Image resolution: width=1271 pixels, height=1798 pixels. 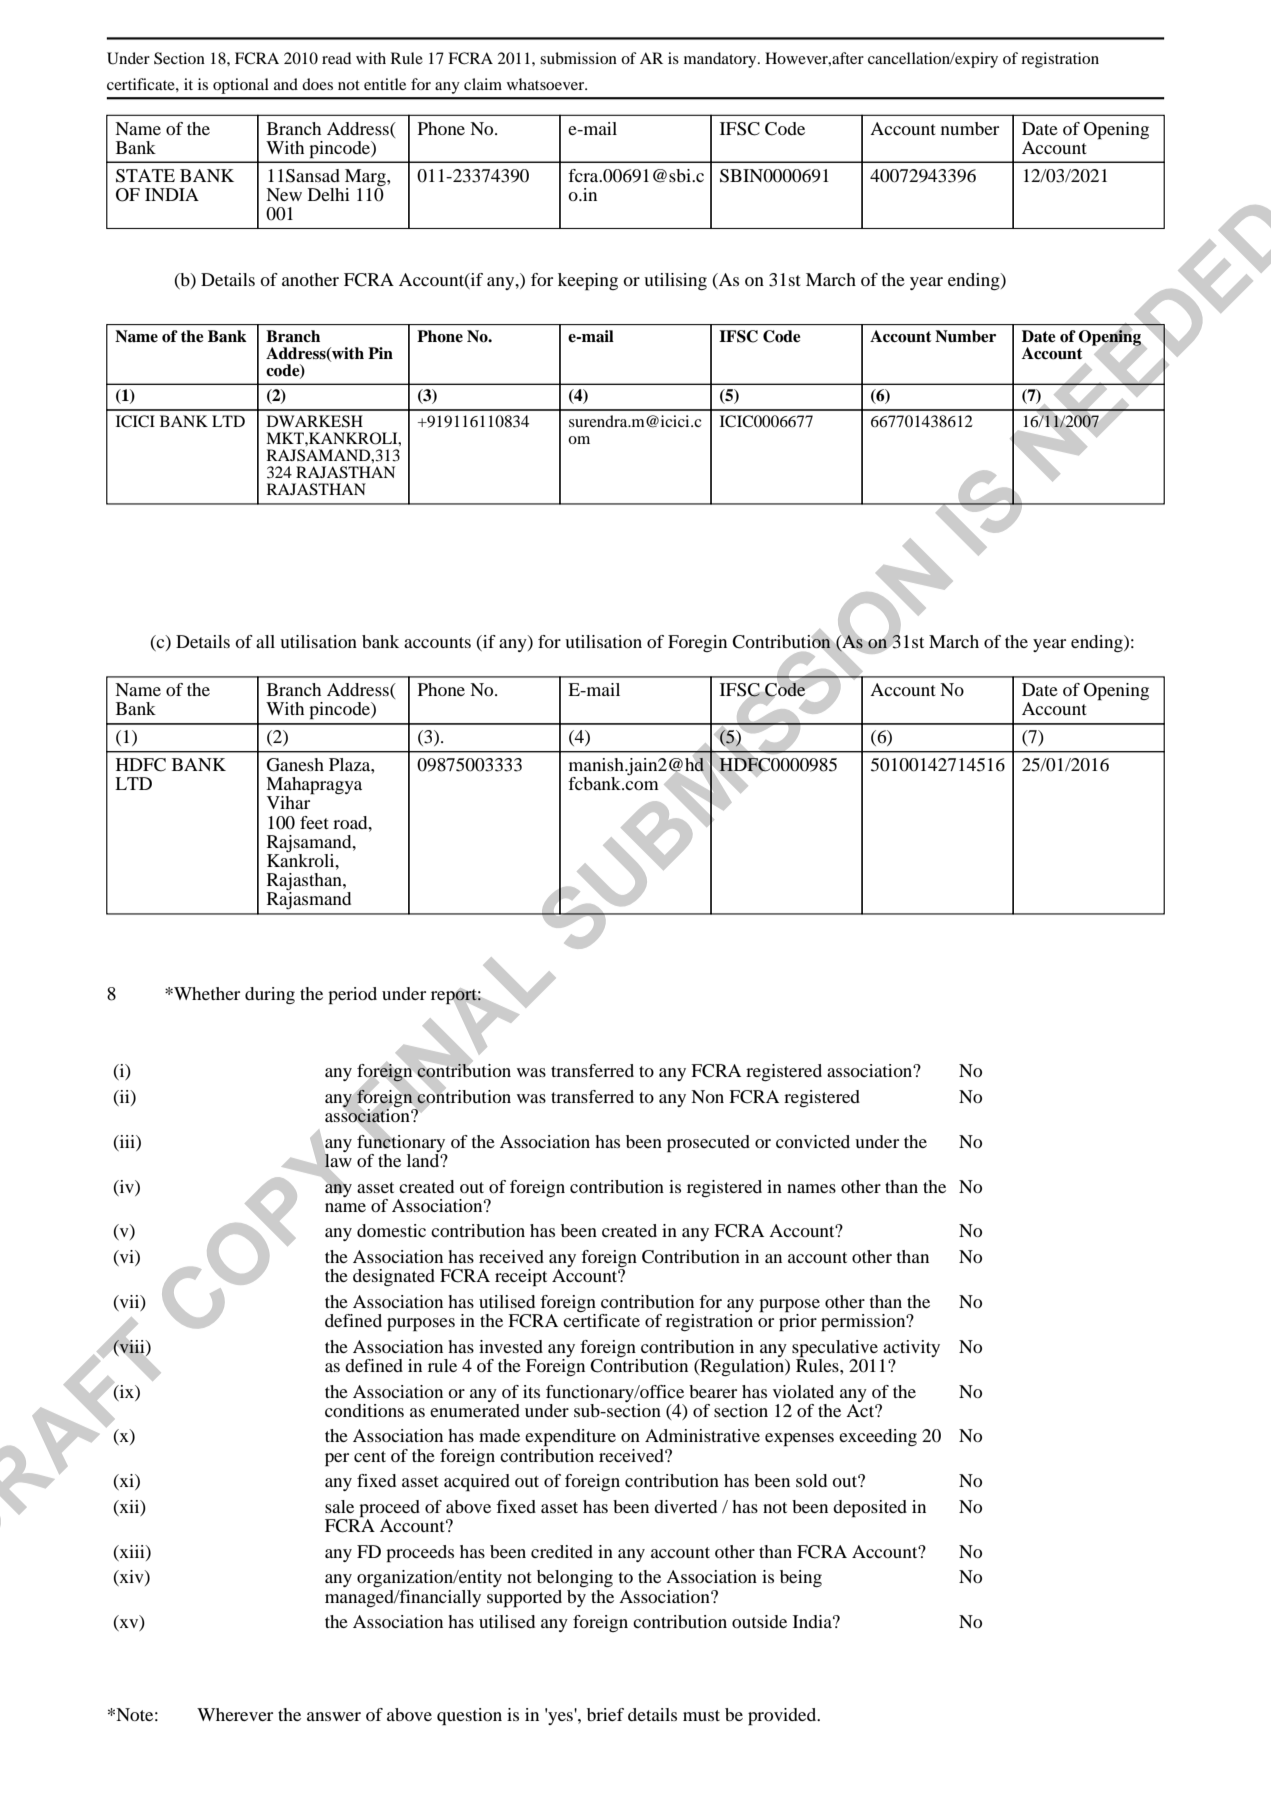 I want to click on utilising, so click(x=675, y=281).
